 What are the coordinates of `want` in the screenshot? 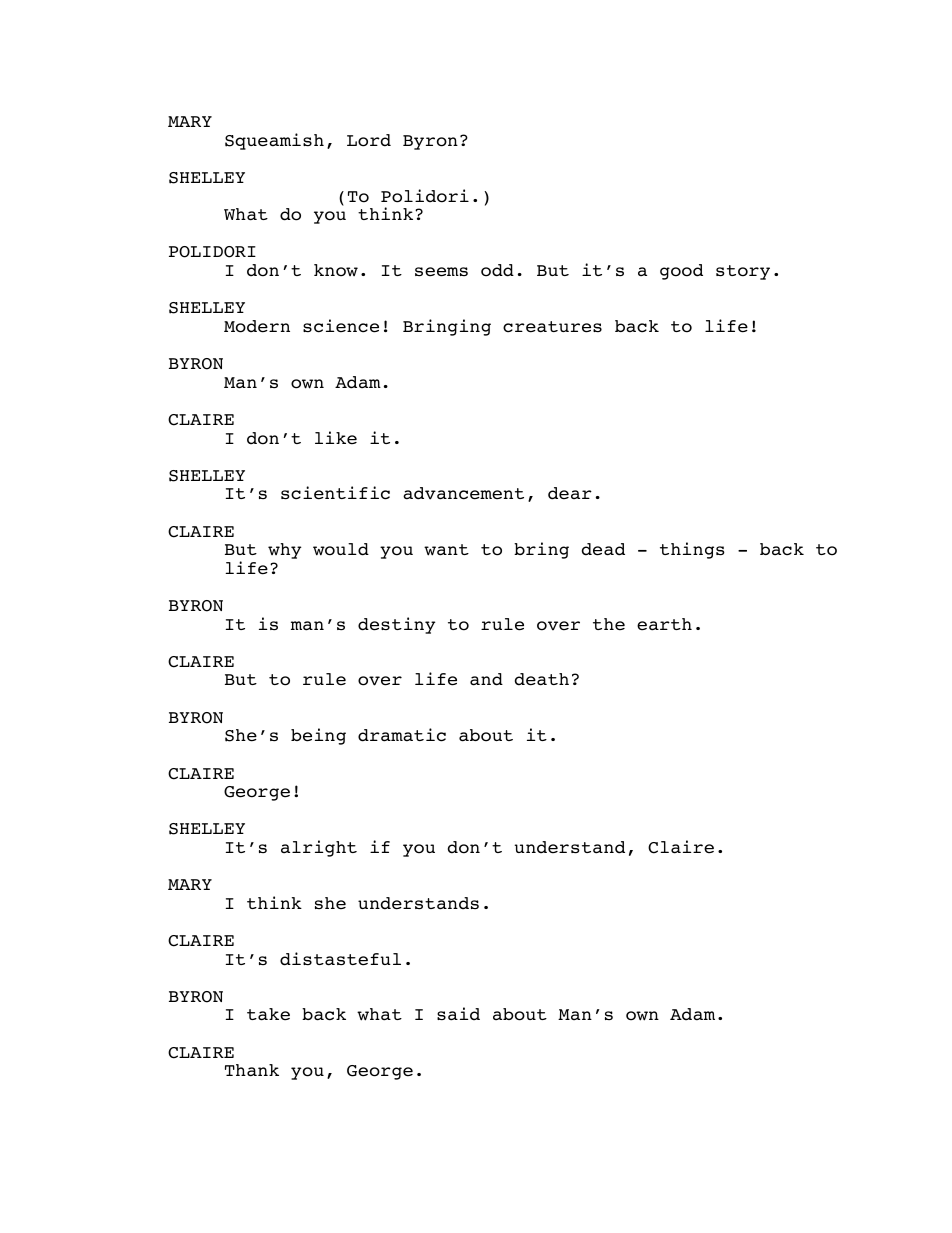 It's located at (446, 550).
